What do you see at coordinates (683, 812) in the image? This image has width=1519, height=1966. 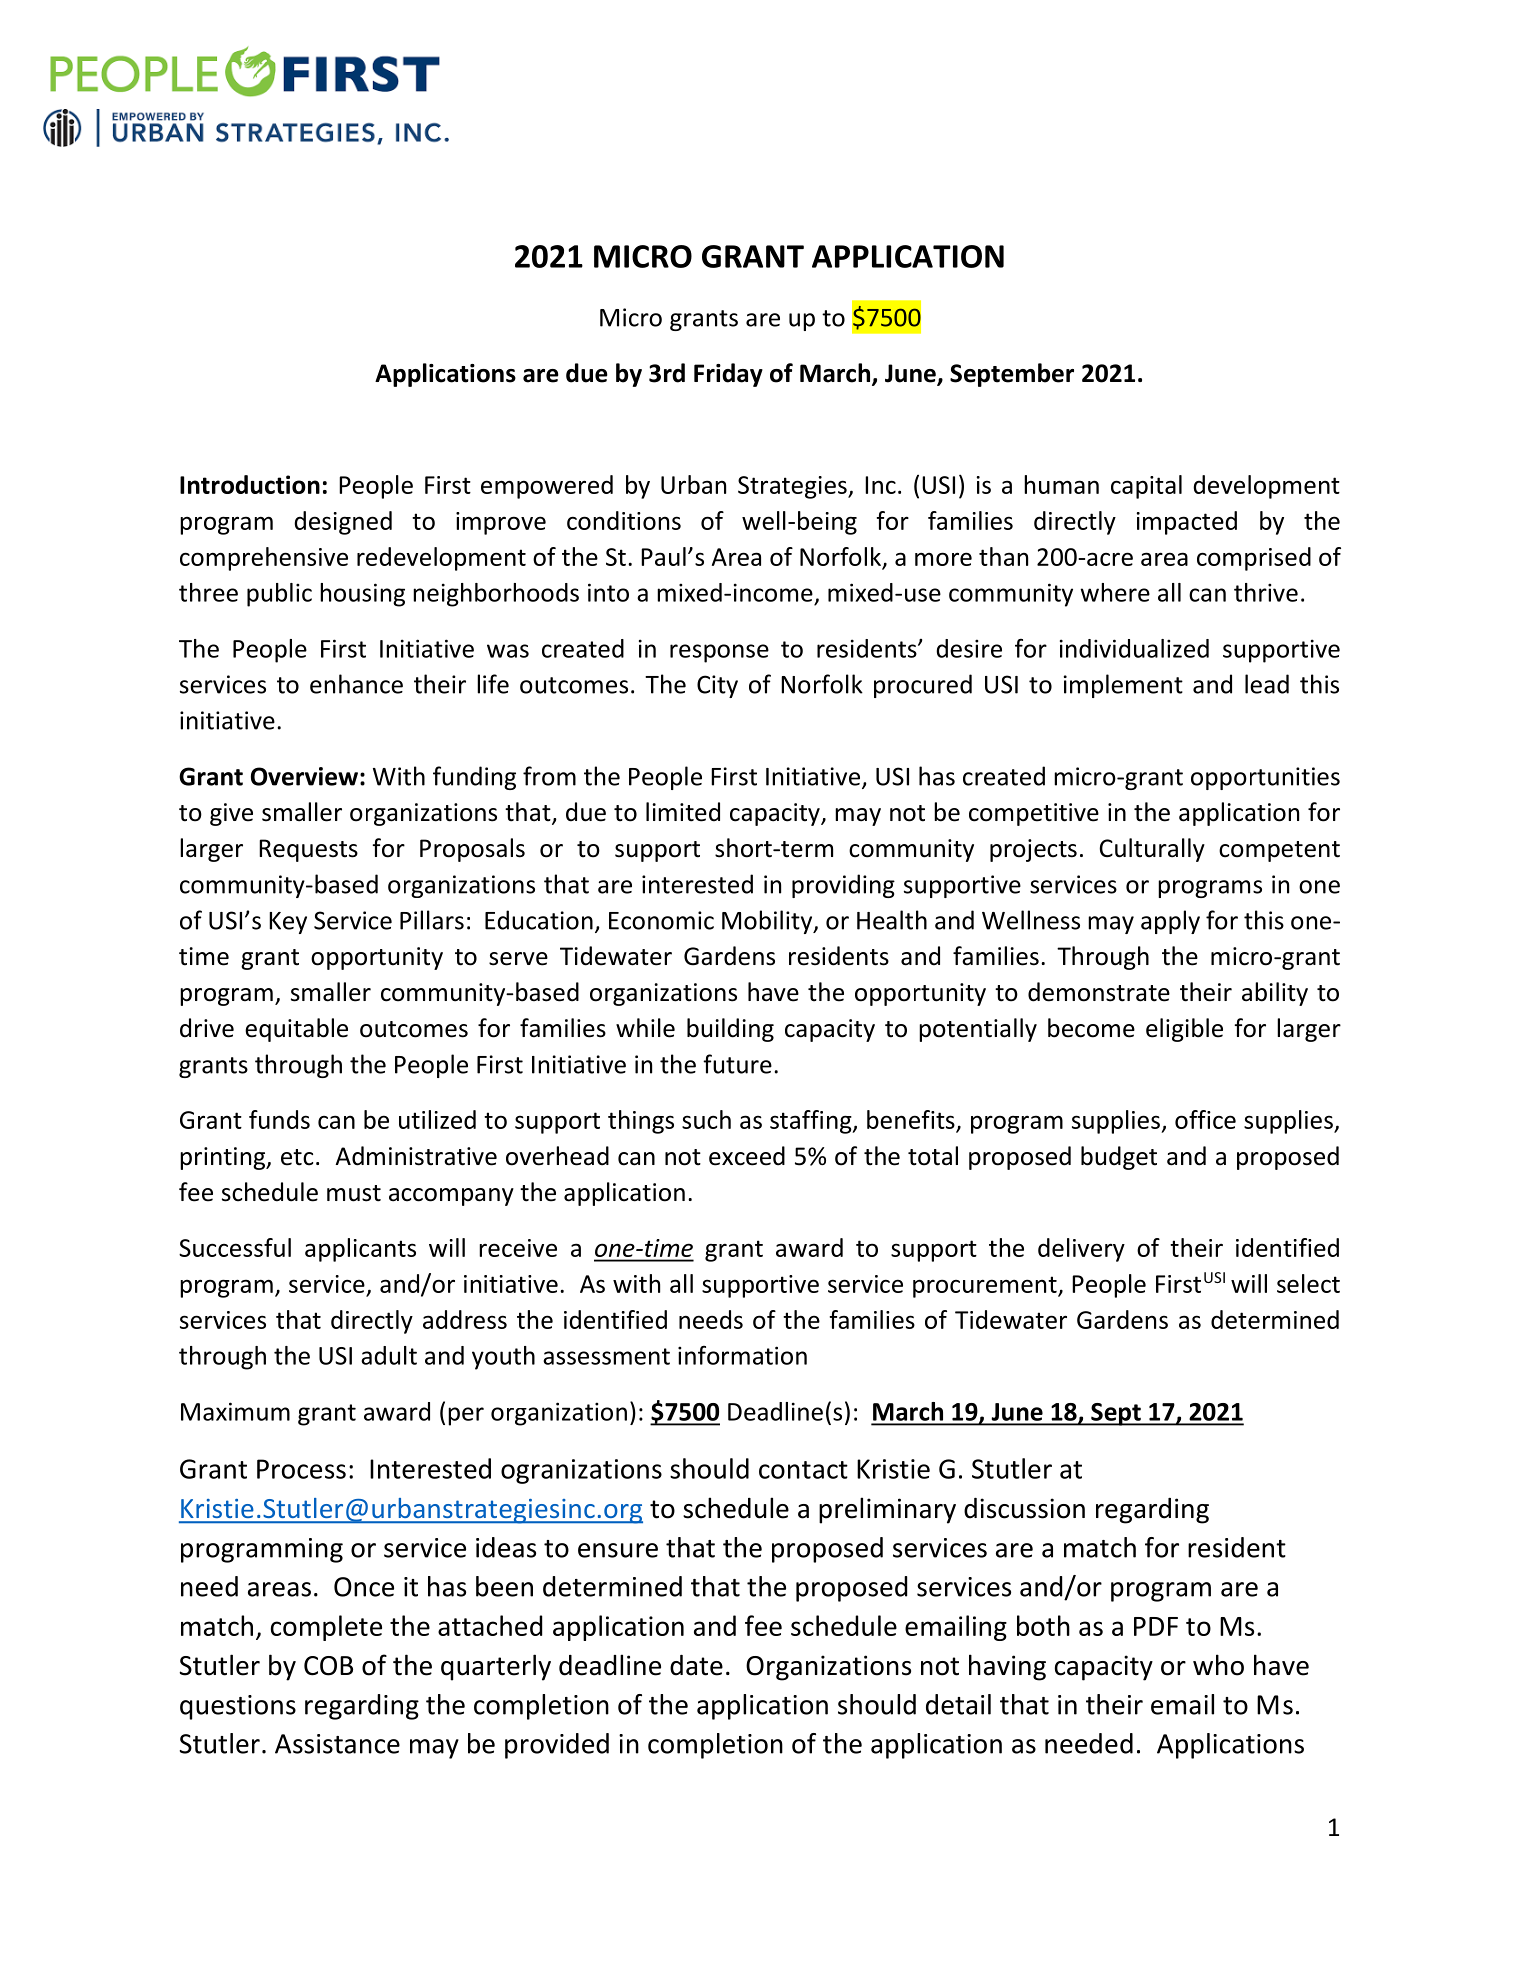 I see `limited` at bounding box center [683, 812].
